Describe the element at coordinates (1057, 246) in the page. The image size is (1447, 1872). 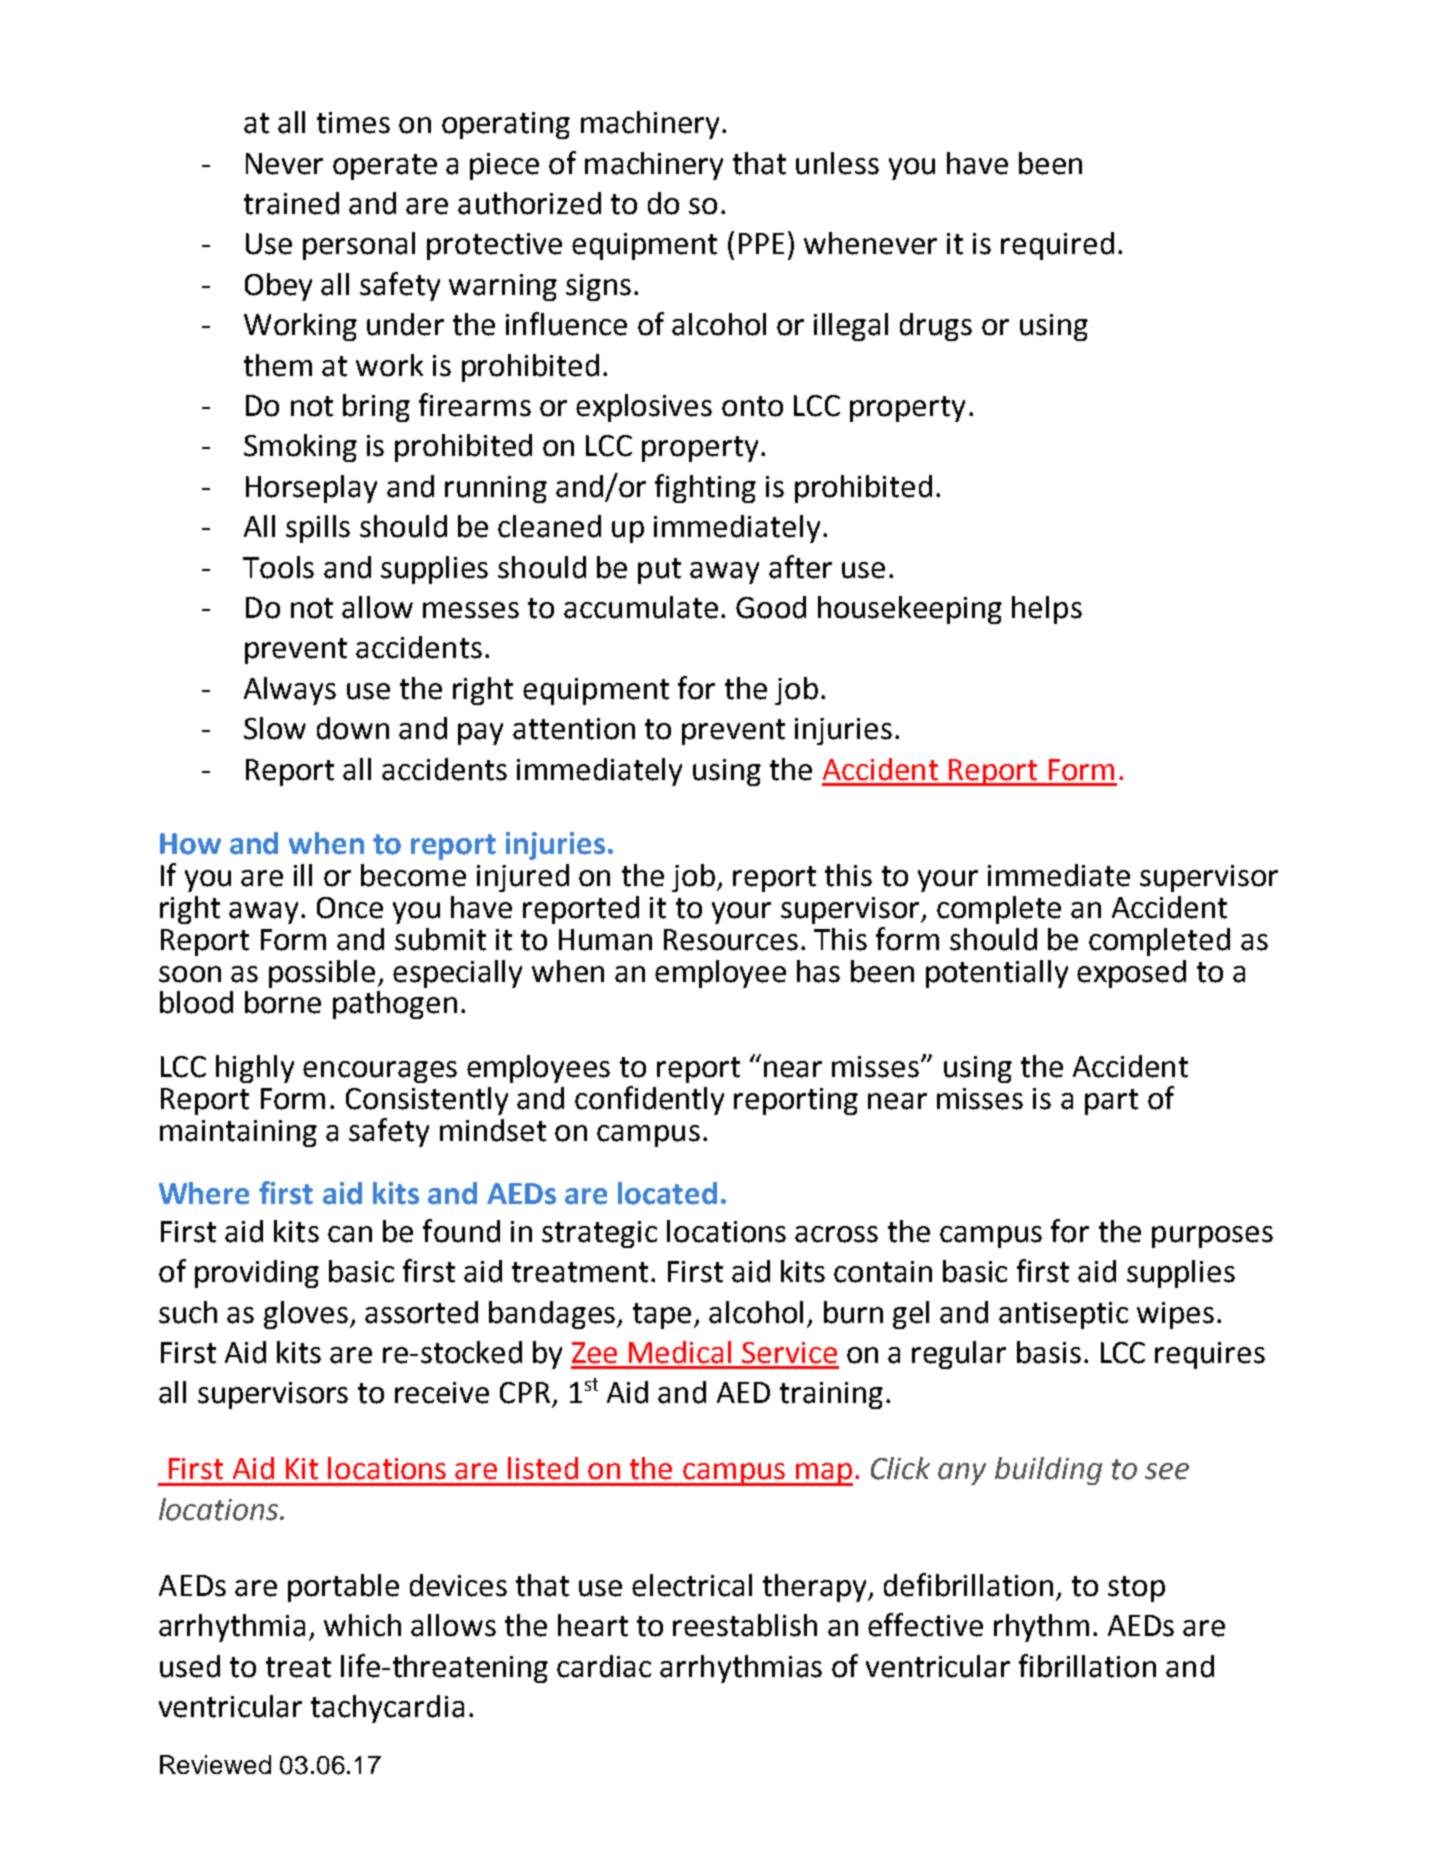
I see `required` at that location.
